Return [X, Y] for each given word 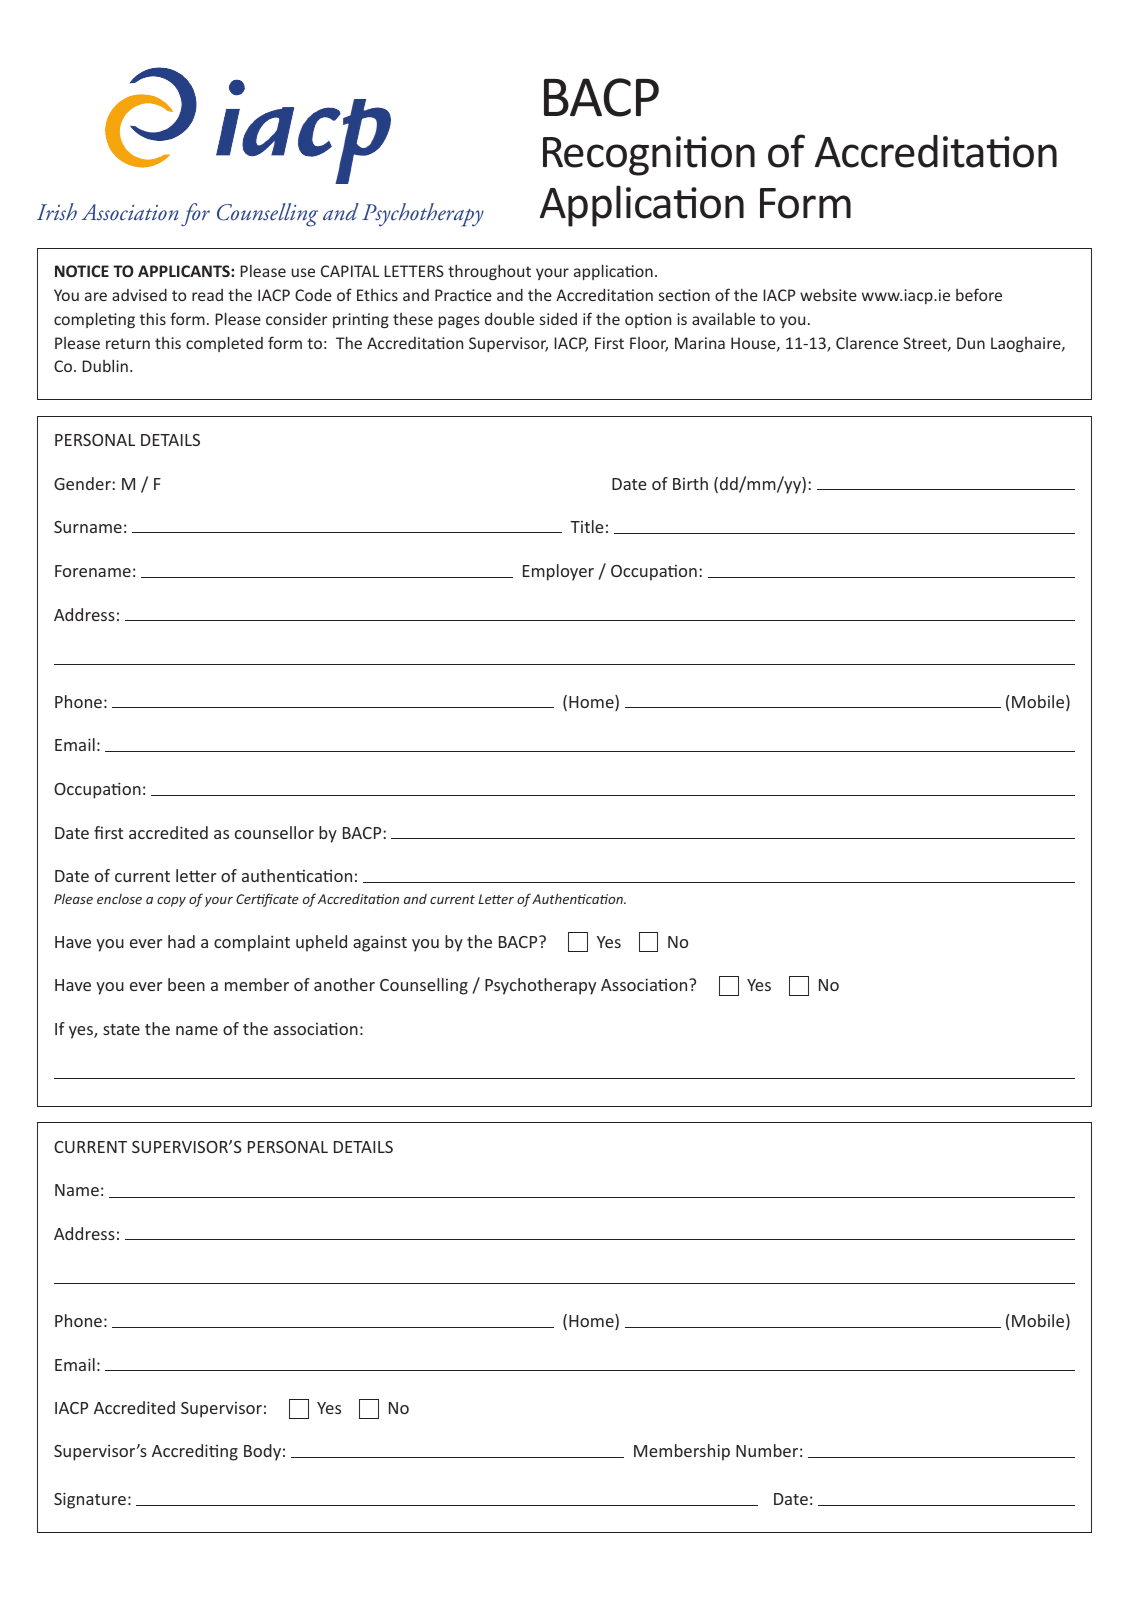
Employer [558, 572]
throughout [489, 272]
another [344, 984]
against [380, 943]
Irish [57, 211]
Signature [90, 1500]
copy [171, 902]
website [828, 295]
